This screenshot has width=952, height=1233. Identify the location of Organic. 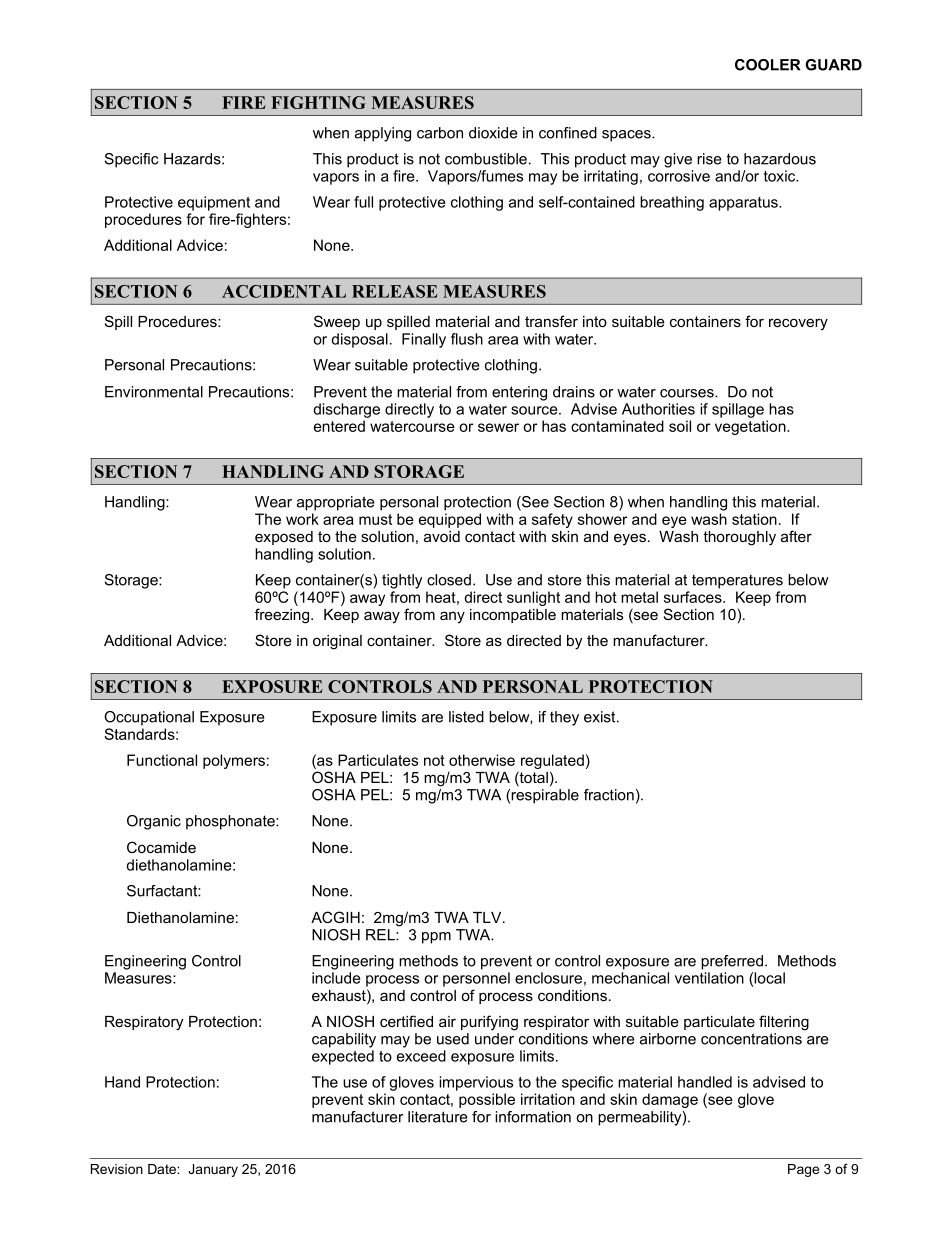
(154, 822).
